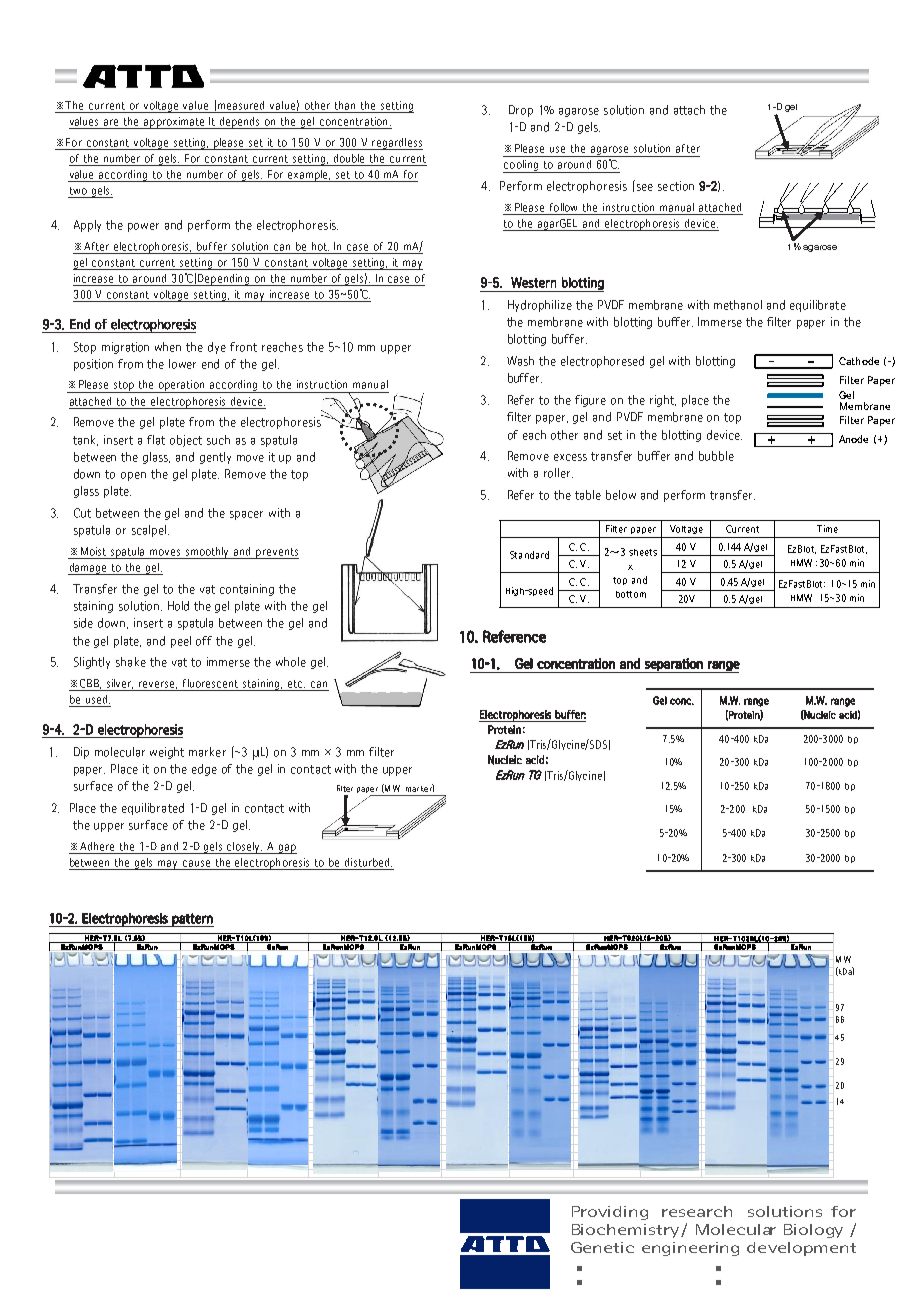 The image size is (924, 1308). What do you see at coordinates (174, 123) in the screenshot?
I see `approximate` at bounding box center [174, 123].
